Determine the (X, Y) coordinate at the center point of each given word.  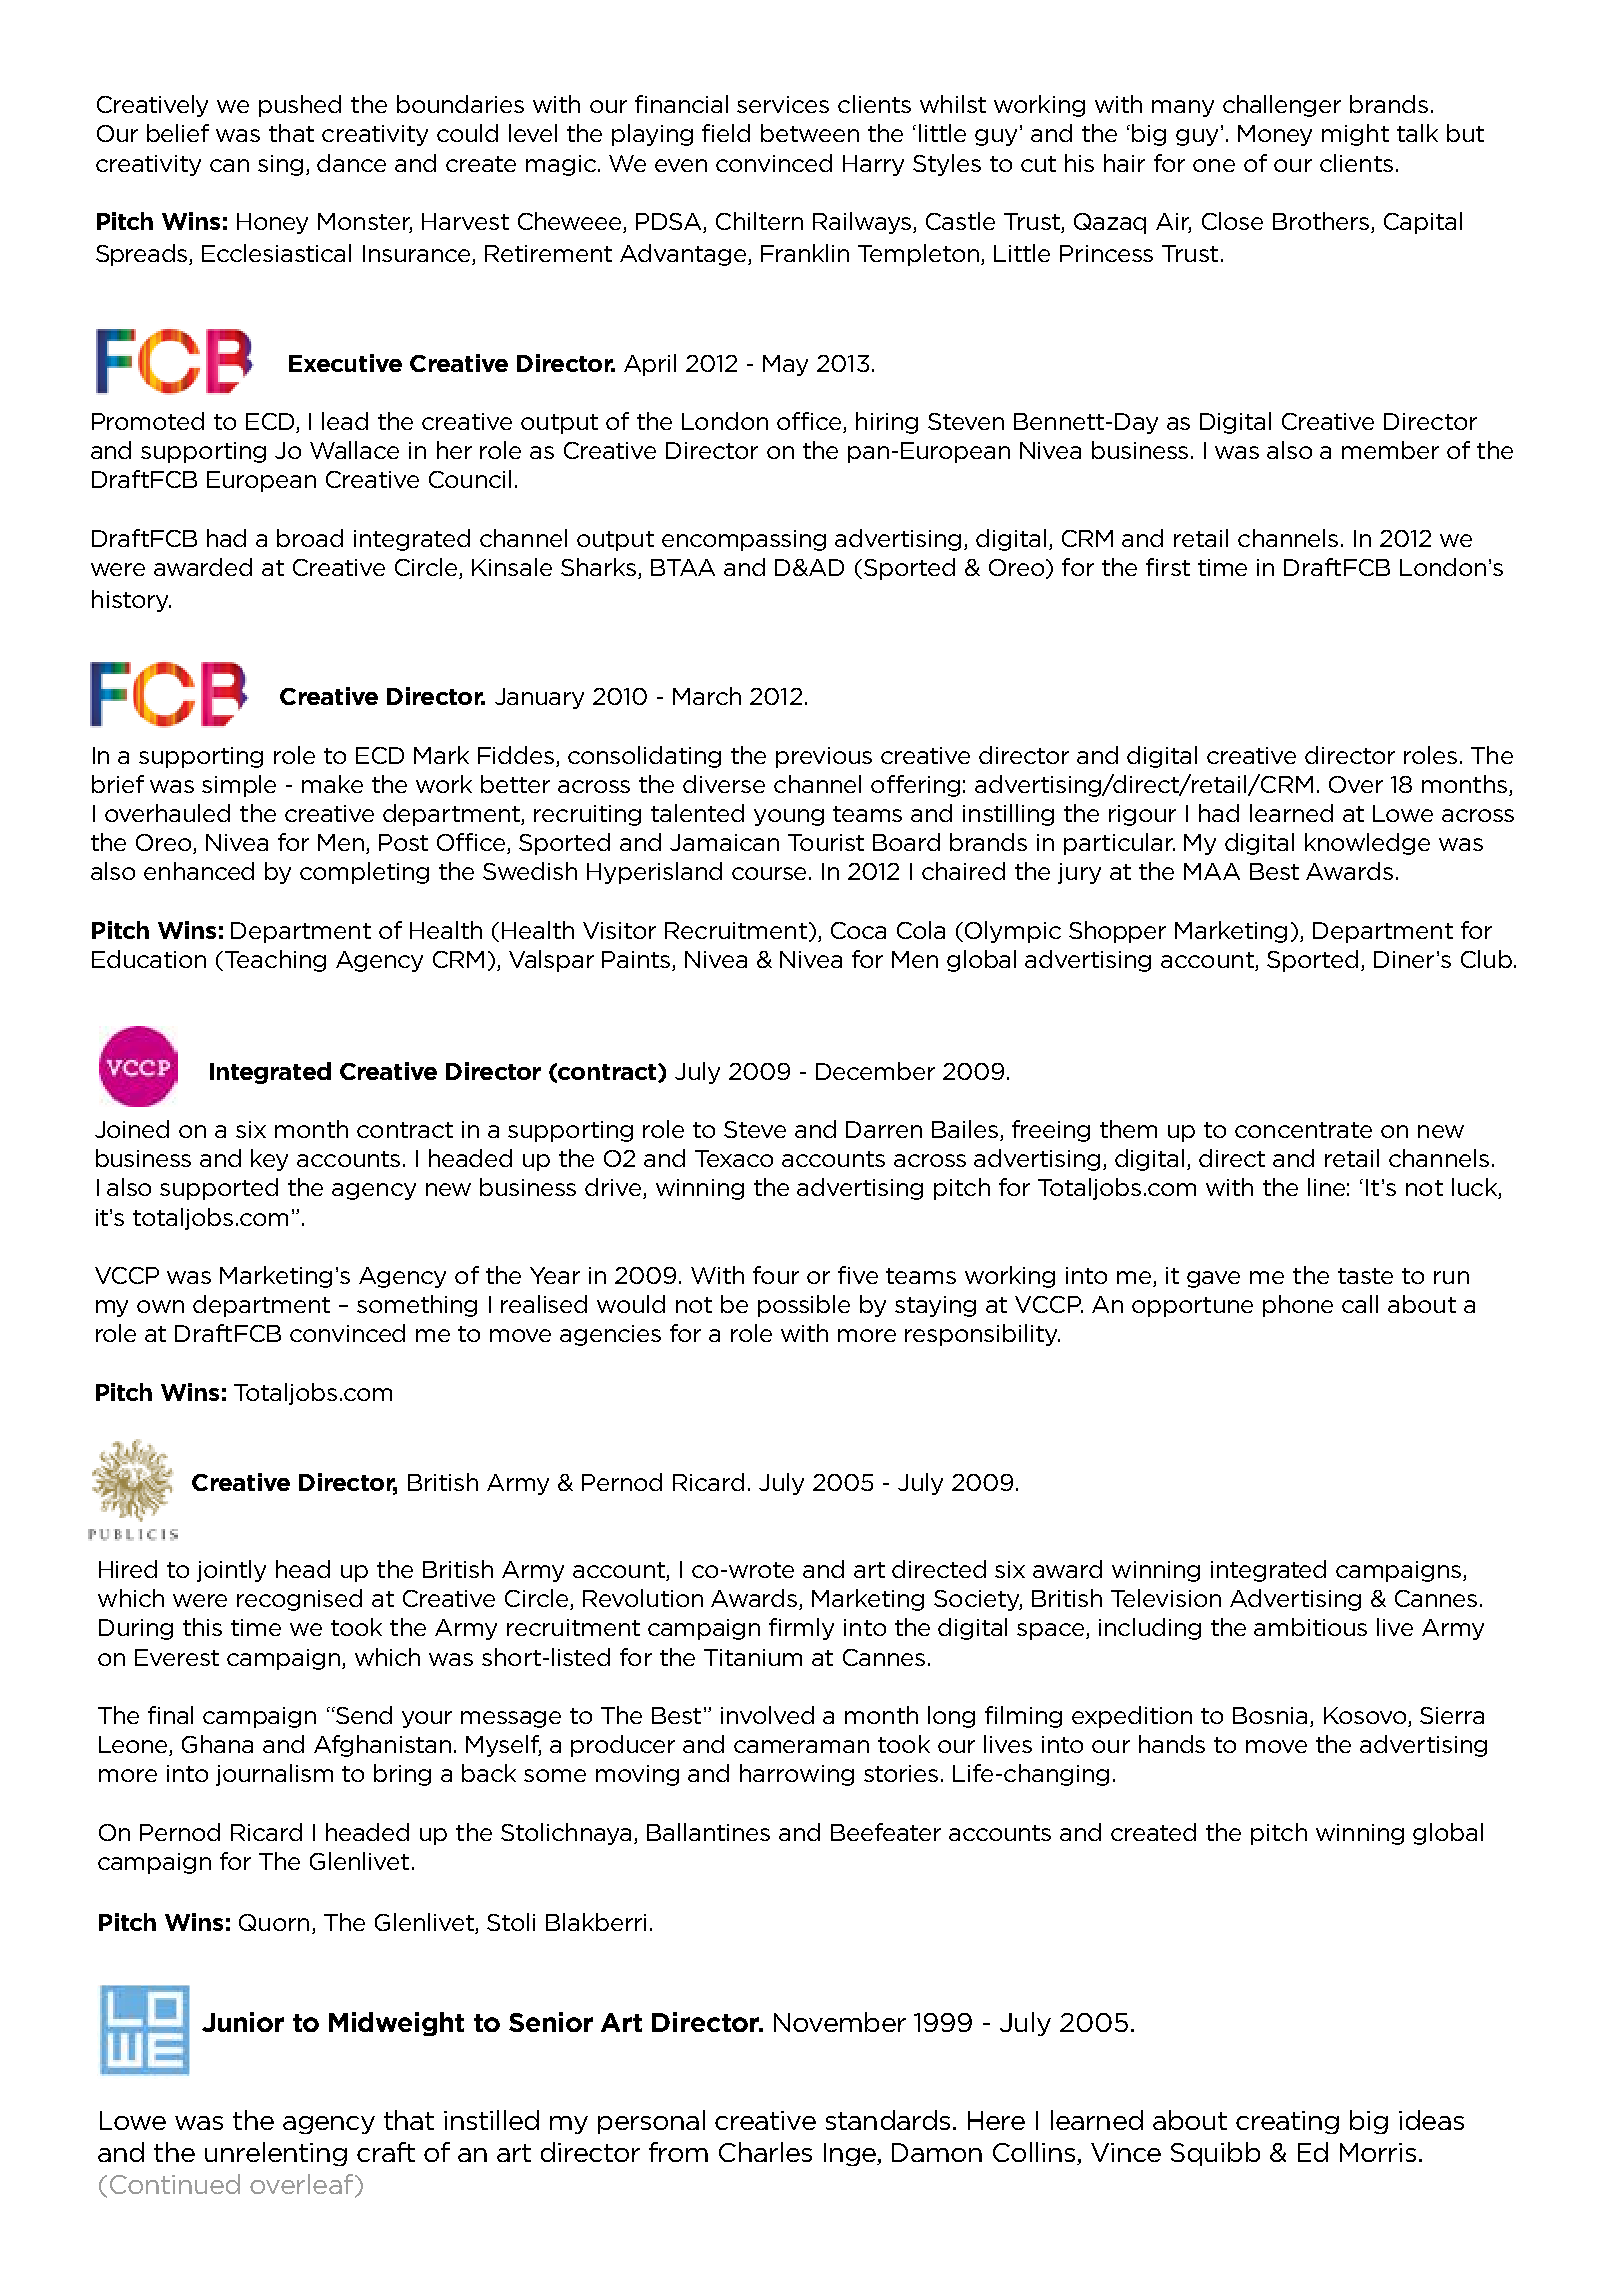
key (269, 1160)
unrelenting (276, 2154)
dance (351, 163)
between (810, 133)
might (1355, 135)
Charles (765, 2152)
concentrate (1303, 1130)
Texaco (734, 1158)
